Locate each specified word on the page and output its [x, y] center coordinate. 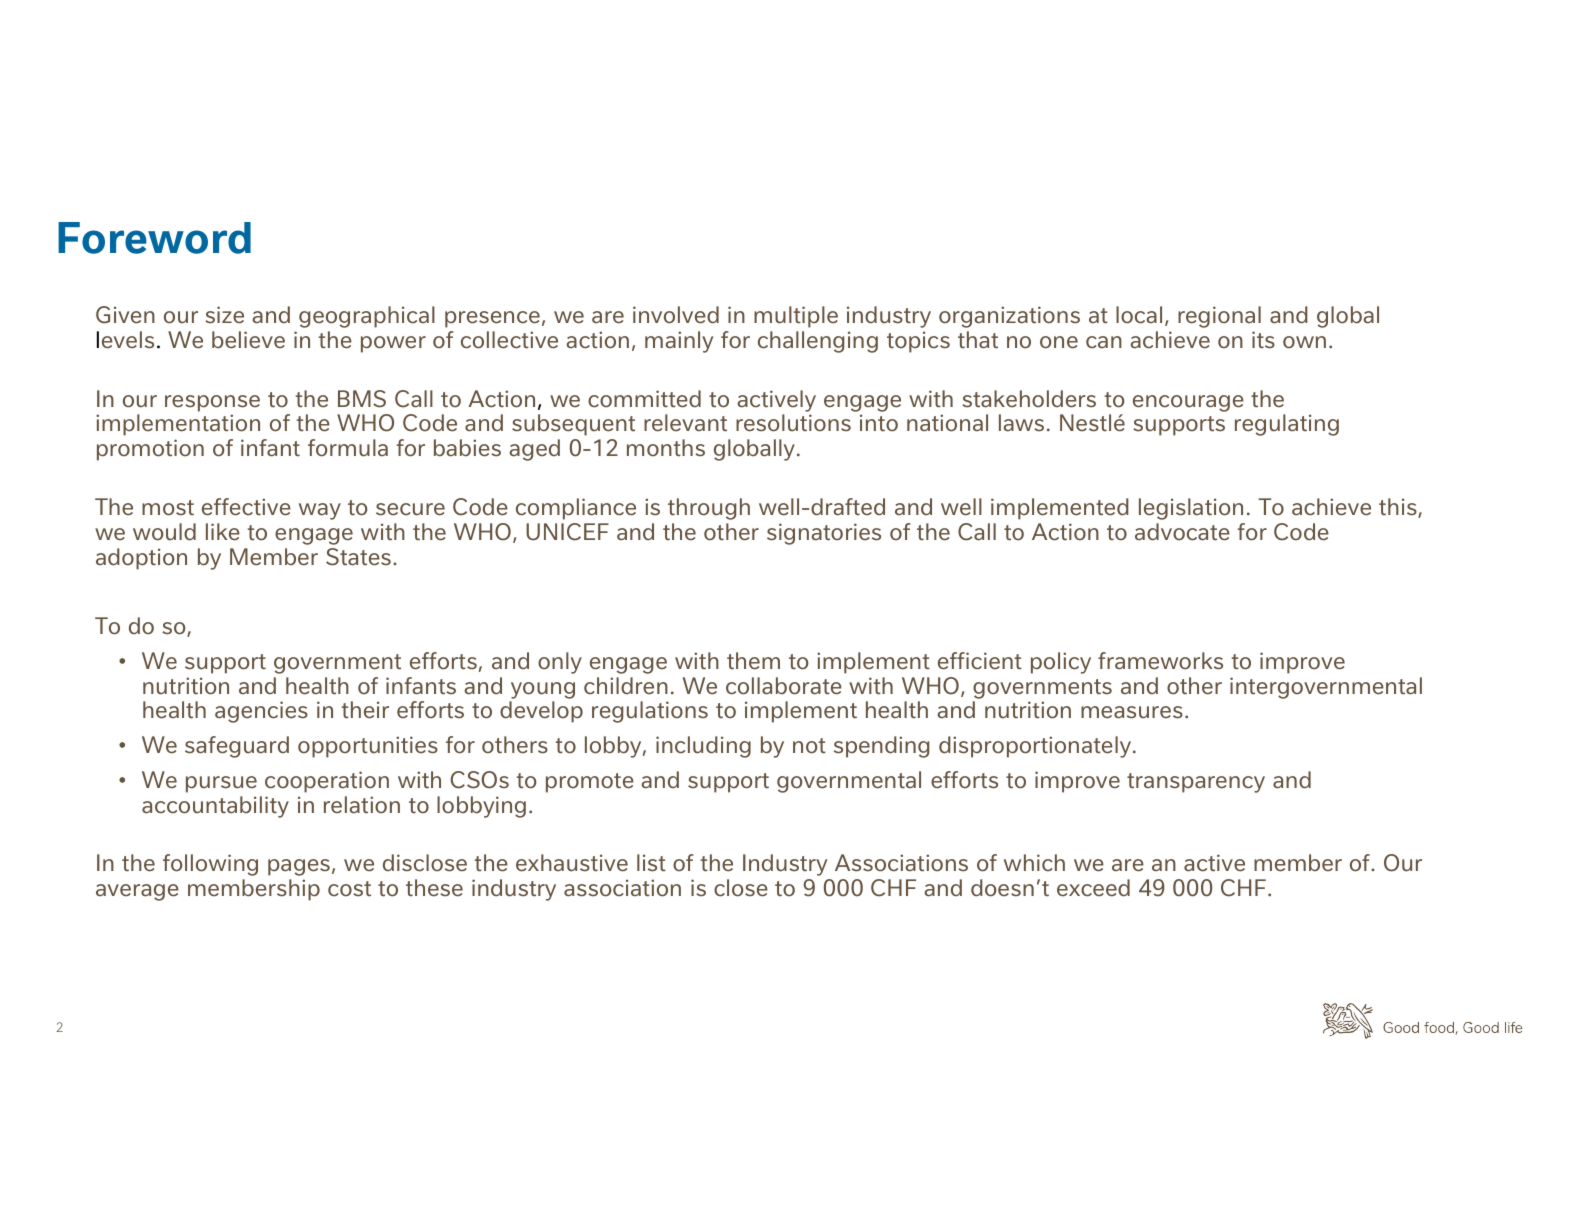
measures [1132, 712]
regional [1219, 317]
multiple [796, 317]
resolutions [793, 423]
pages [299, 867]
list [651, 863]
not [809, 746]
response [212, 403]
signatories [824, 534]
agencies [261, 712]
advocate [1182, 532]
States [358, 557]
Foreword [154, 238]
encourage [1188, 403]
